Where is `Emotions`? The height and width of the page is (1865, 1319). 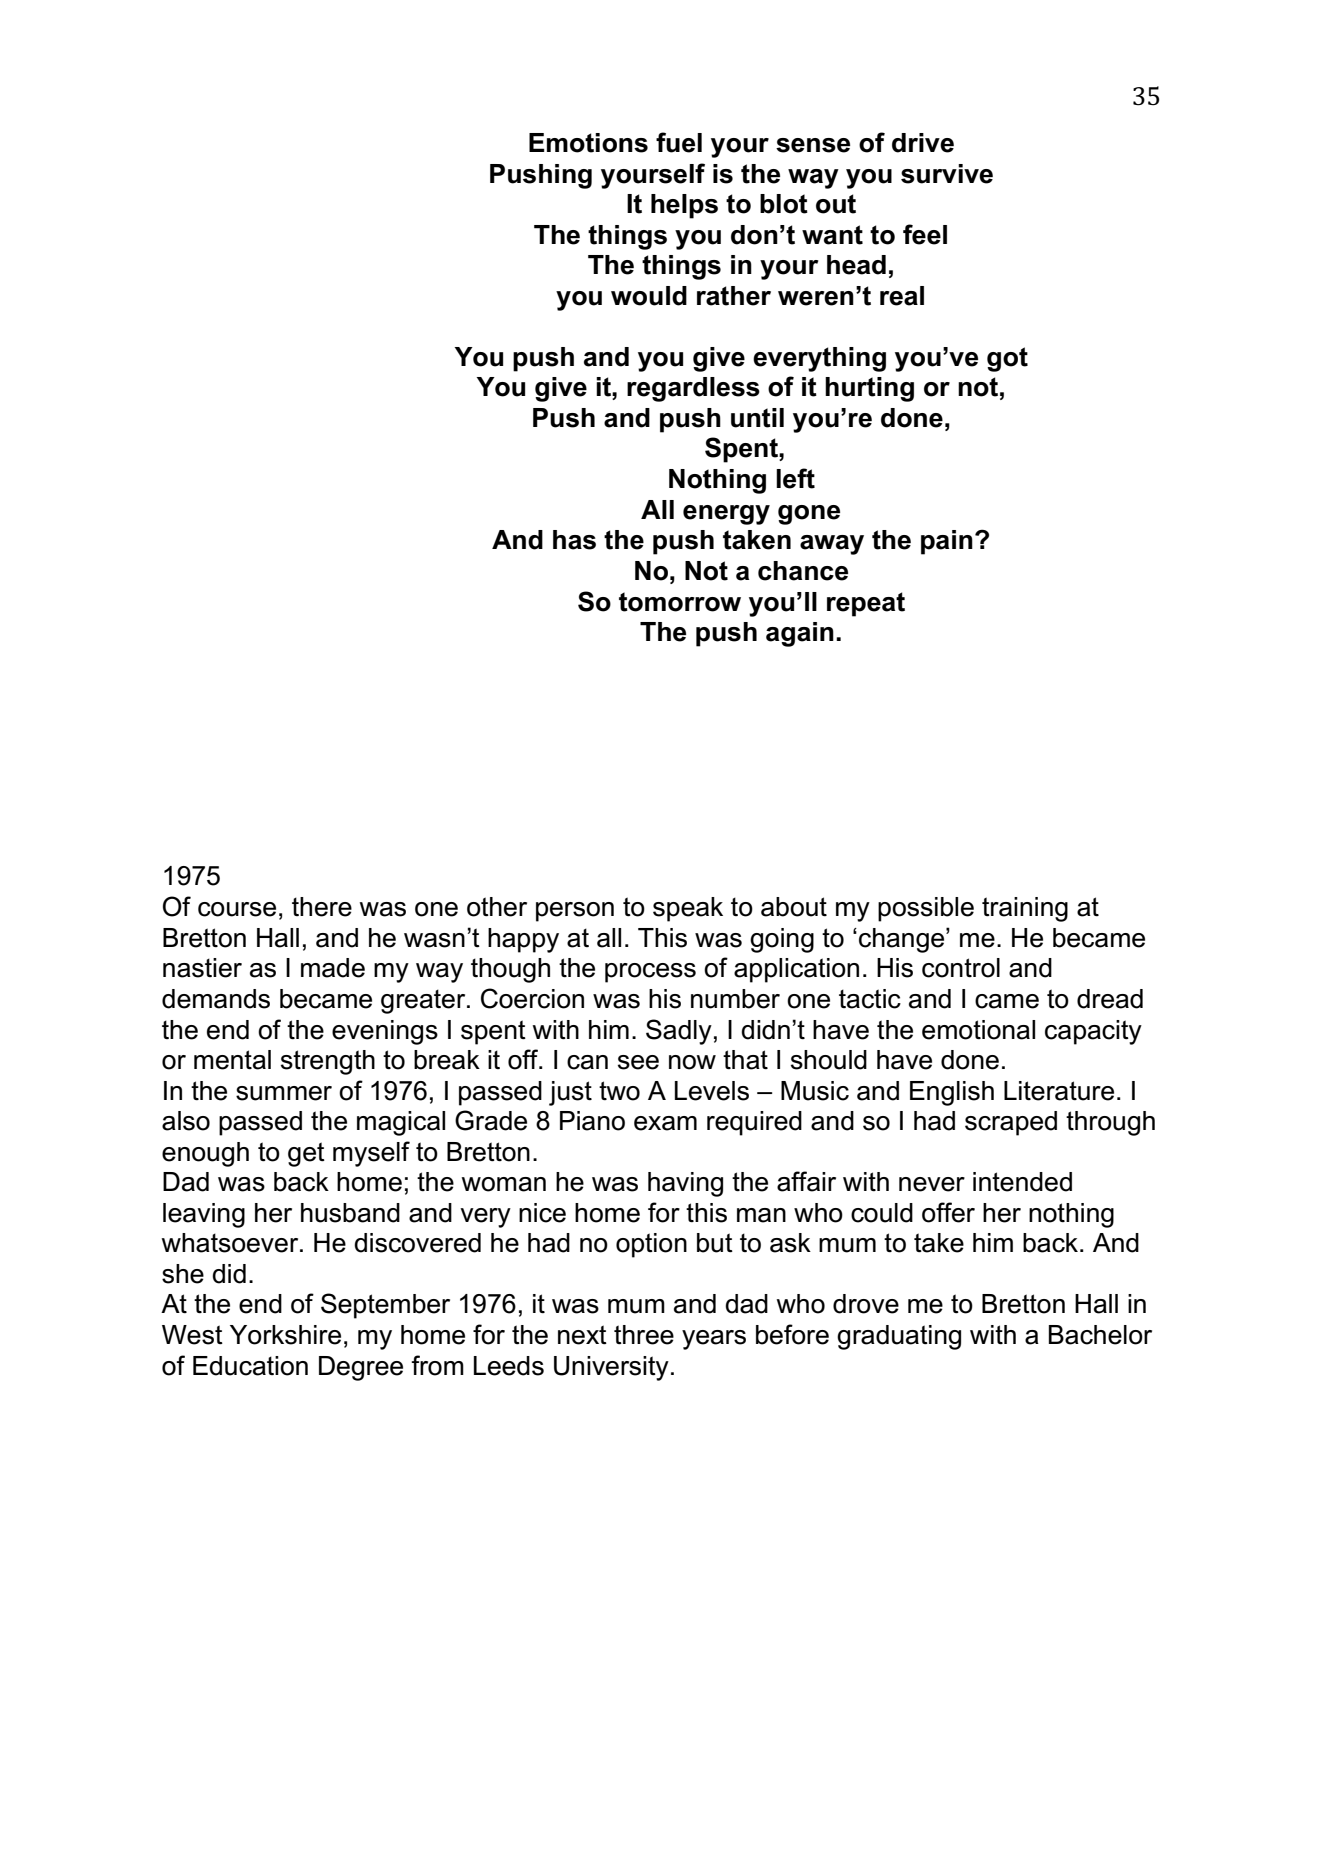
Emotions is located at coordinates (588, 143).
